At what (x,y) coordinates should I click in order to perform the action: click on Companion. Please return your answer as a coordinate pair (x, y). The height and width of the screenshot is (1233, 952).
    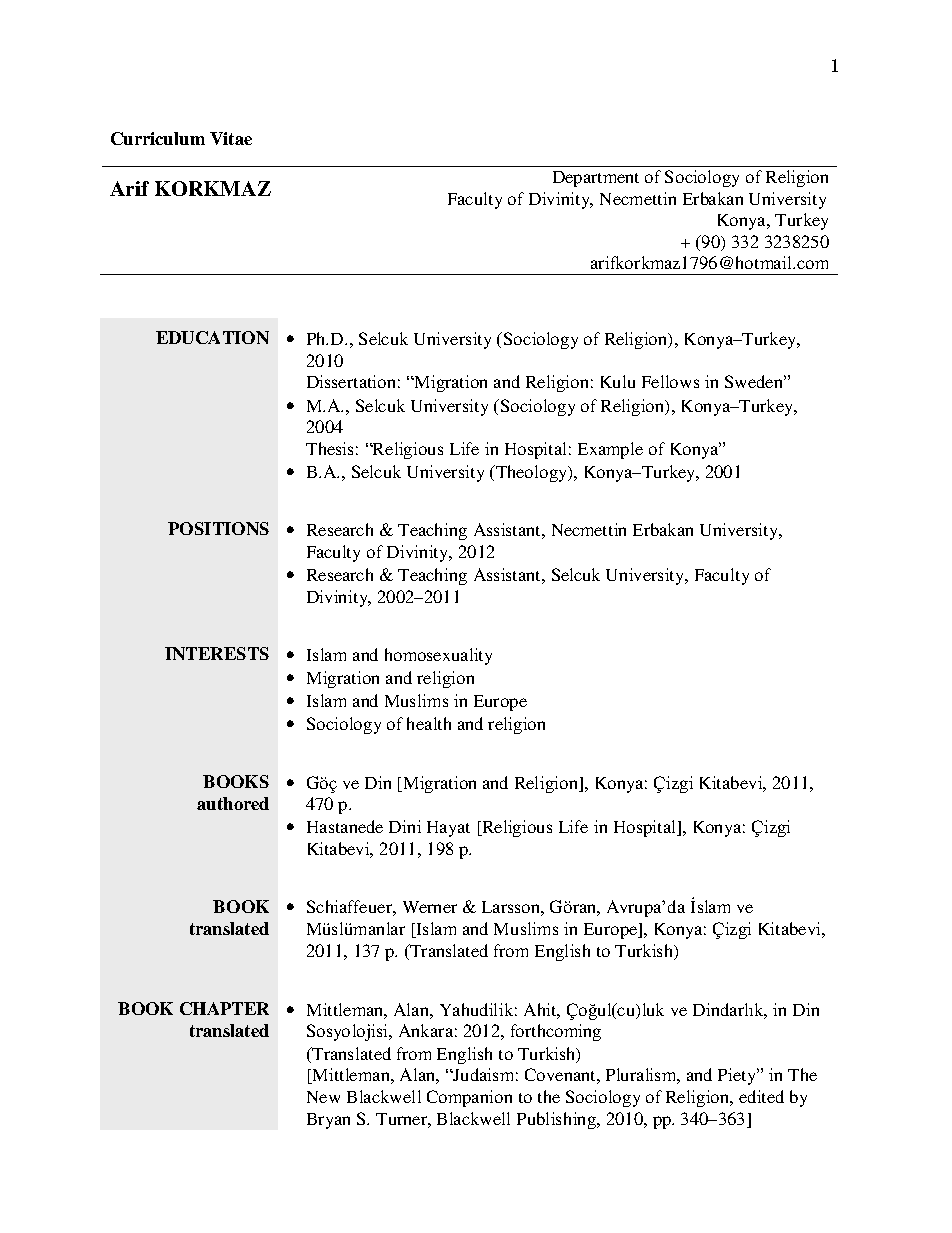
    Looking at the image, I should click on (469, 1098).
